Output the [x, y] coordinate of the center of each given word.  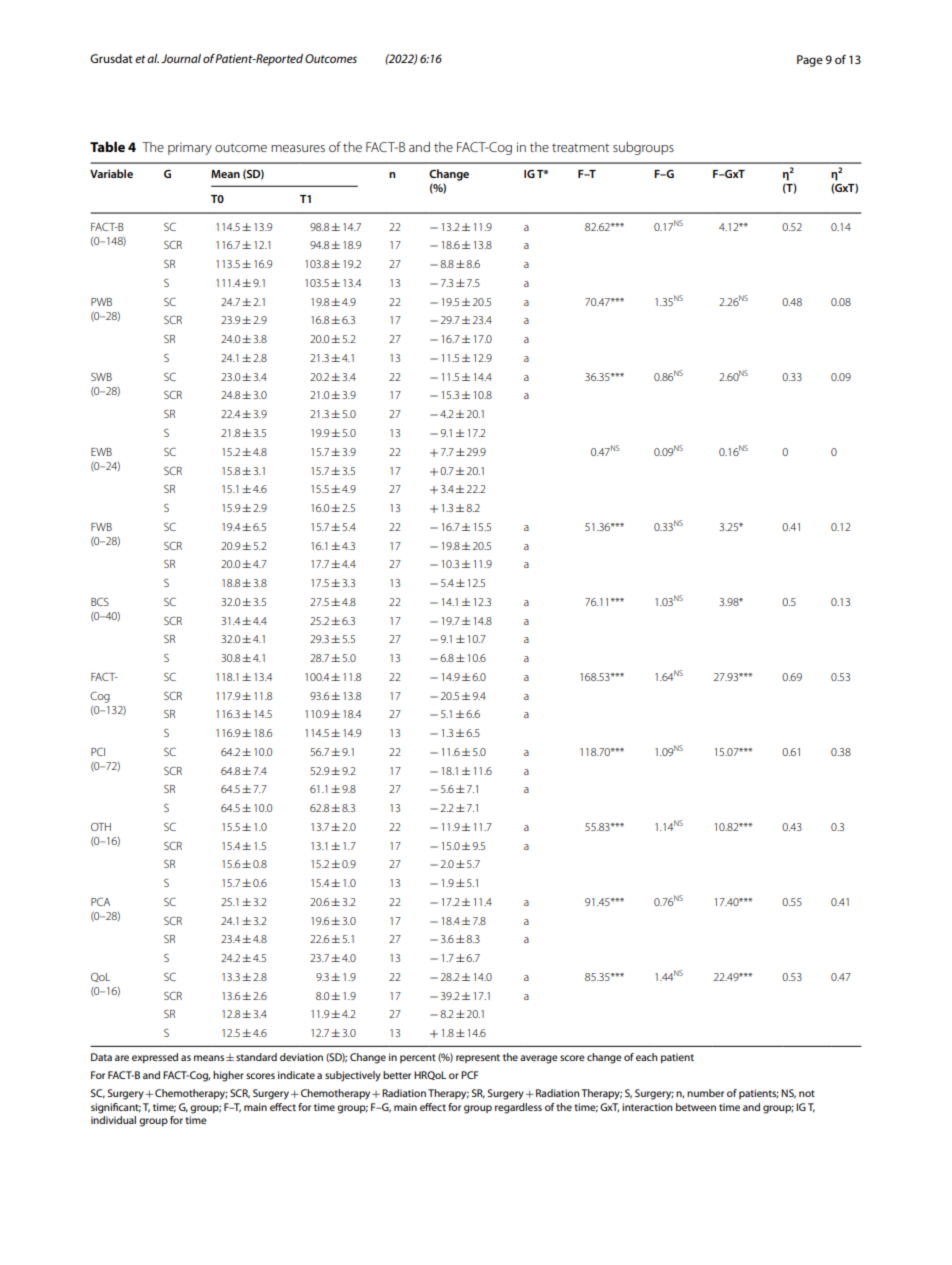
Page [810, 61]
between [696, 1107]
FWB [101, 527]
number [705, 1093]
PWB [101, 302]
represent [478, 1058]
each [647, 1057]
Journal [181, 58]
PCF [469, 1075]
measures [298, 148]
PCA [100, 901]
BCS [100, 601]
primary [190, 148]
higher [228, 1076]
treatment [580, 148]
